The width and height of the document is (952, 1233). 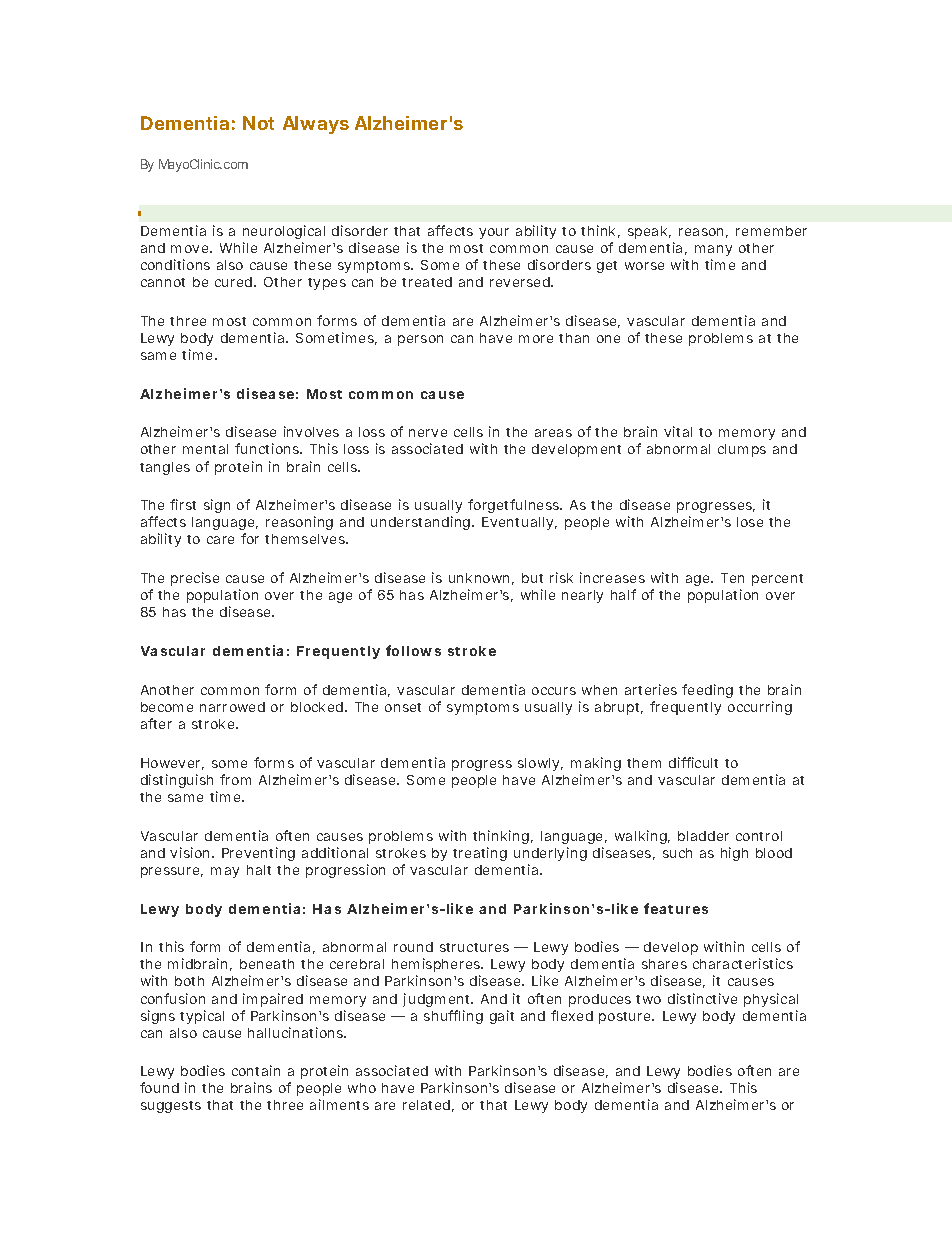 What do you see at coordinates (426, 1105) in the document?
I see `related` at bounding box center [426, 1105].
